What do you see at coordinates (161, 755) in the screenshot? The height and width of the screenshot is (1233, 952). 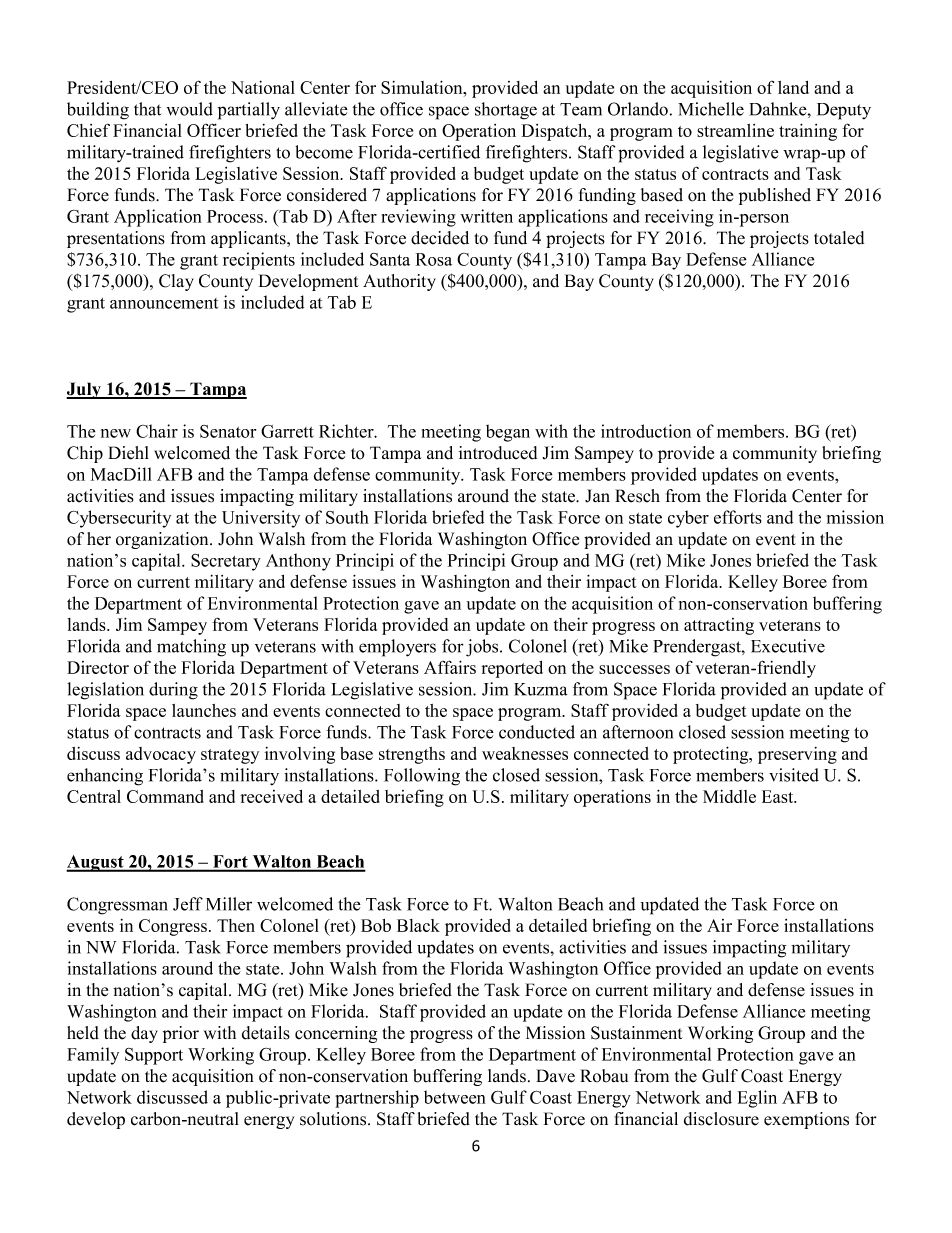 I see `advocacy` at bounding box center [161, 755].
